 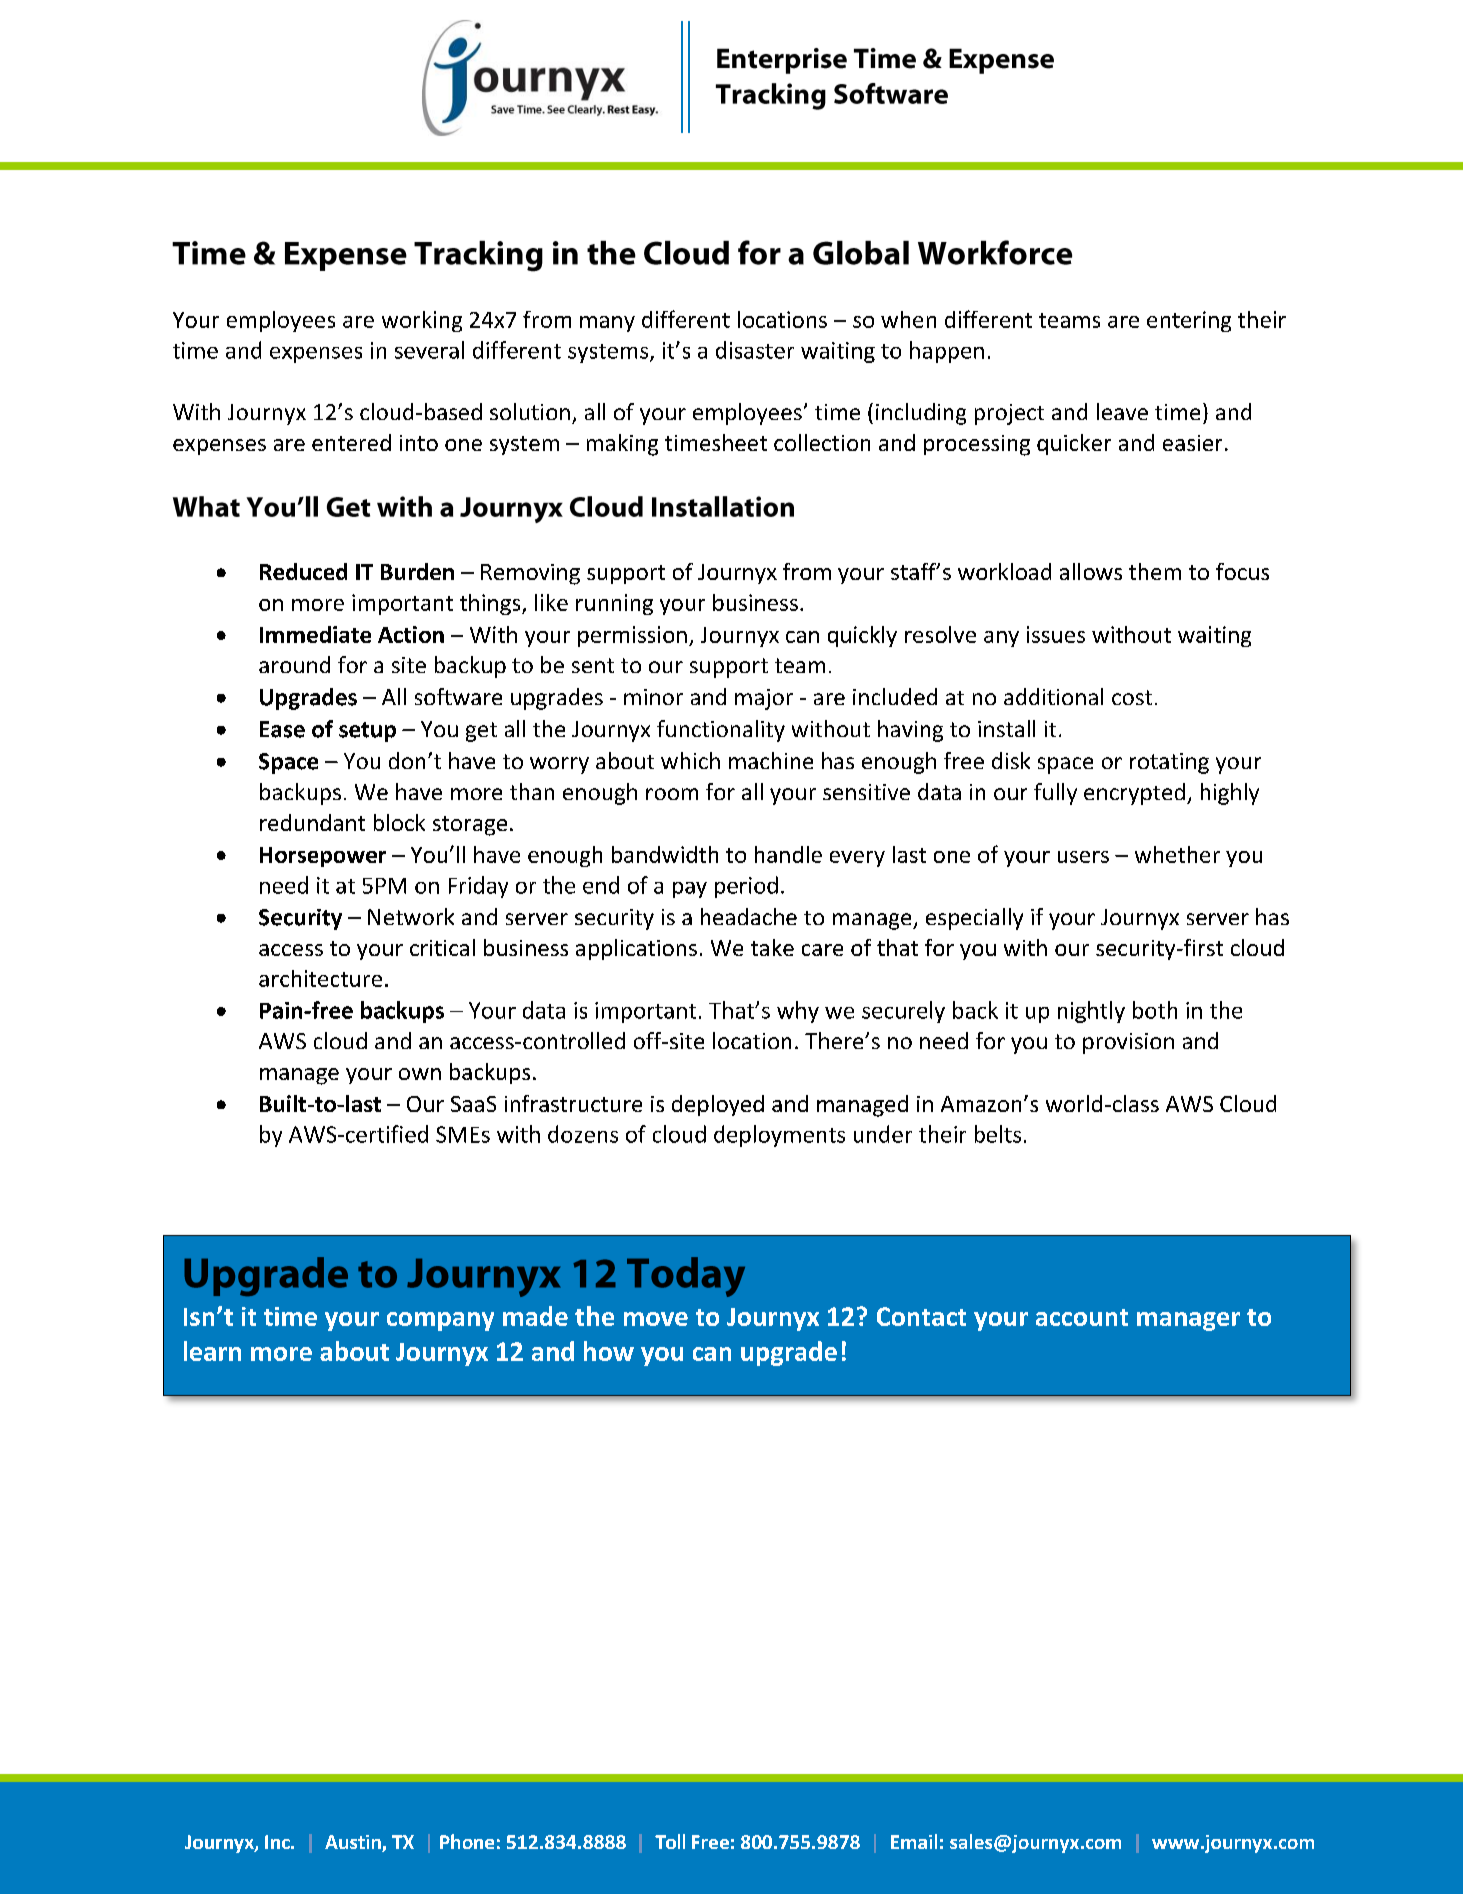 What do you see at coordinates (1128, 1043) in the image?
I see `provision` at bounding box center [1128, 1043].
